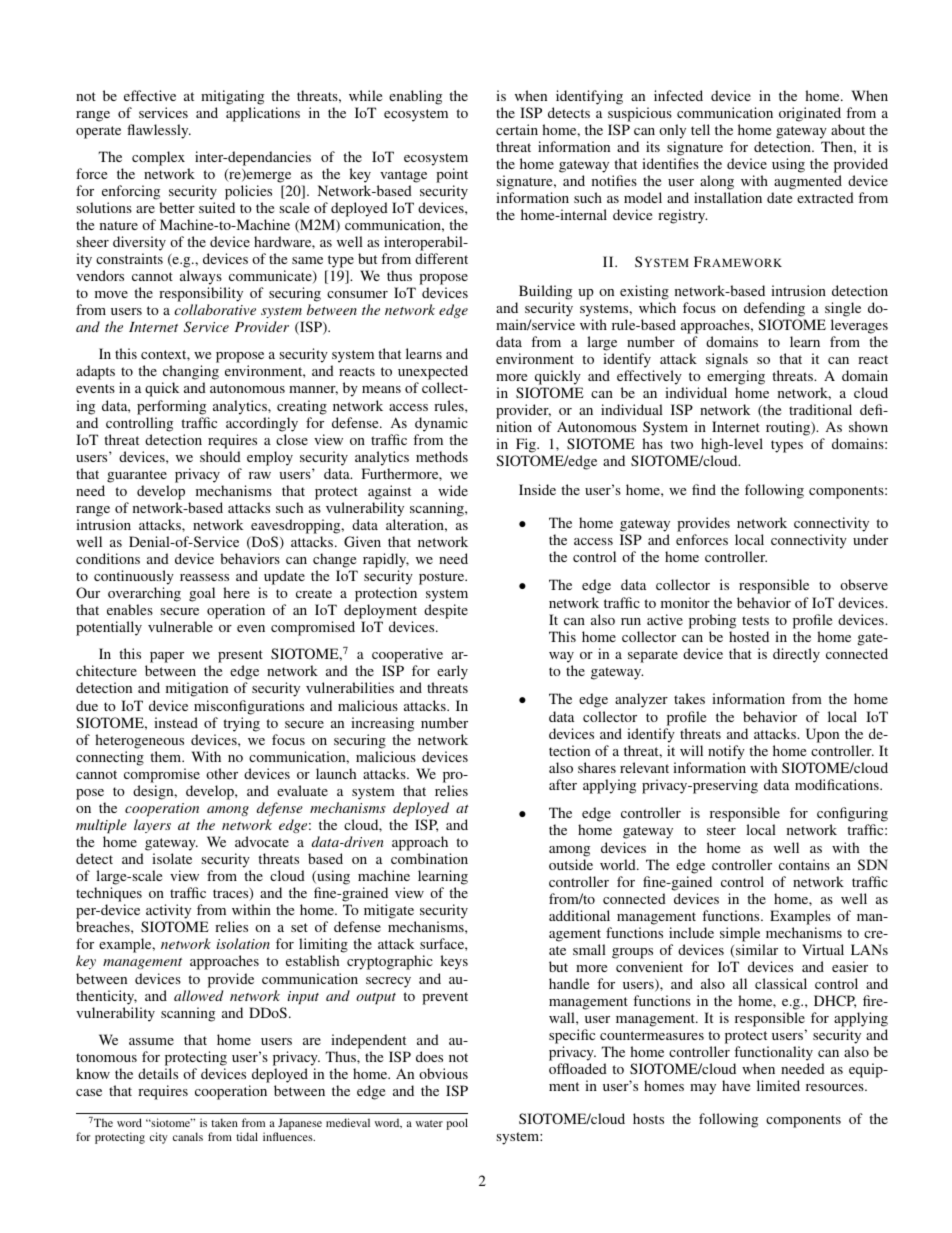  I want to click on vulnerable, so click(180, 626).
